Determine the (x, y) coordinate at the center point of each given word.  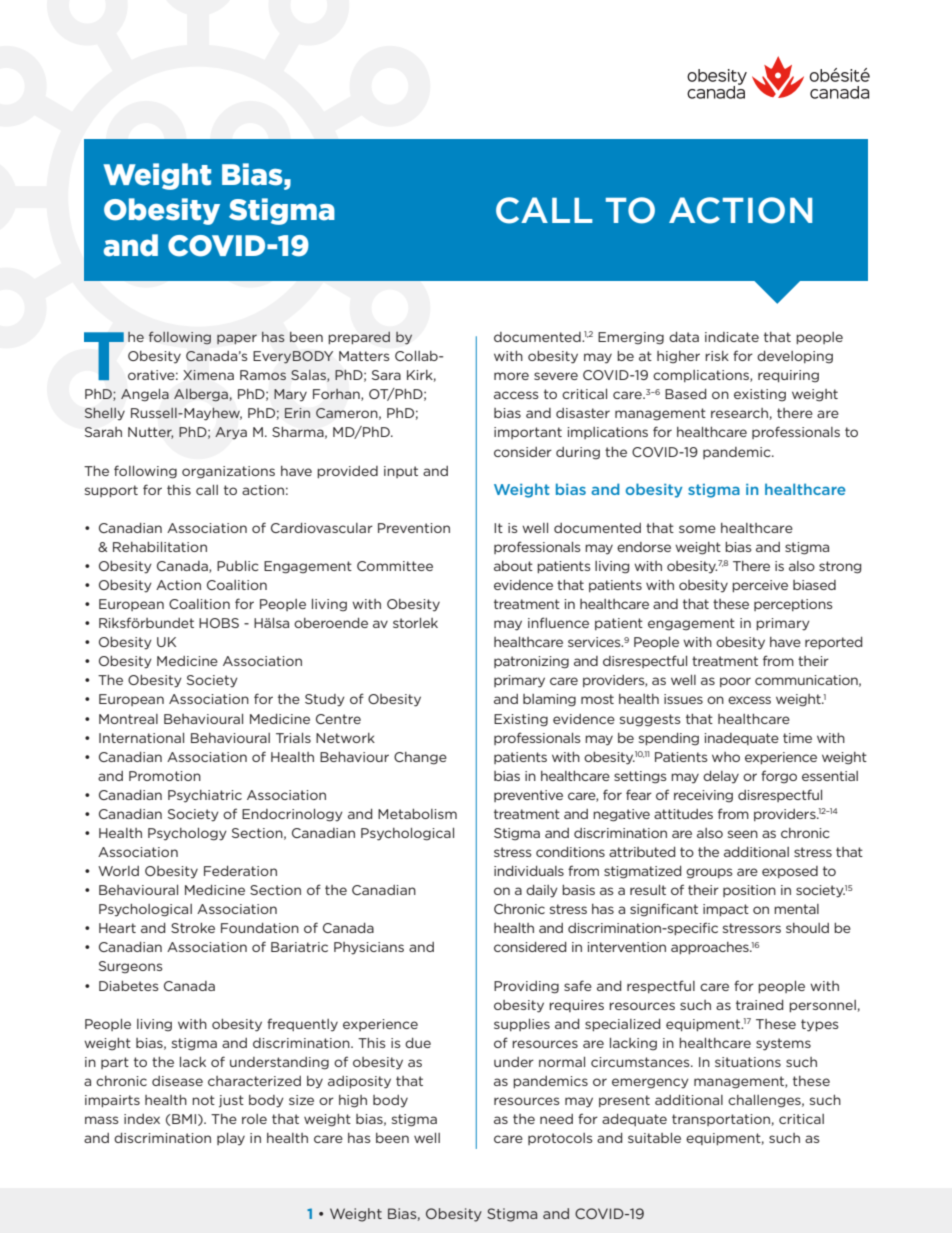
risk (717, 356)
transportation (721, 1120)
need (556, 1119)
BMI (185, 1120)
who (726, 757)
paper (237, 339)
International (141, 738)
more (511, 376)
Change (420, 758)
